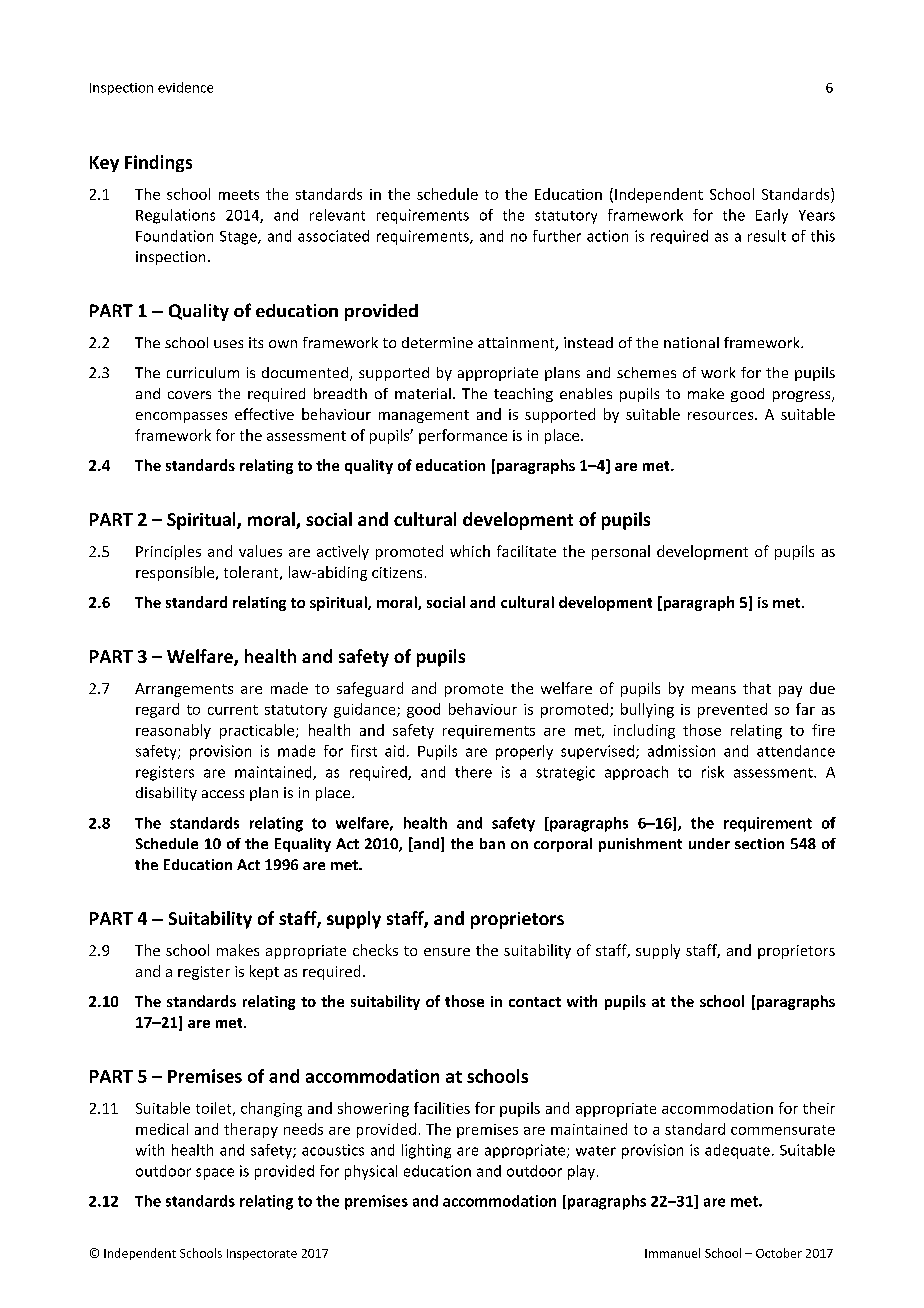 The width and height of the document is (924, 1308). Describe the element at coordinates (757, 688) in the document. I see `that` at that location.
